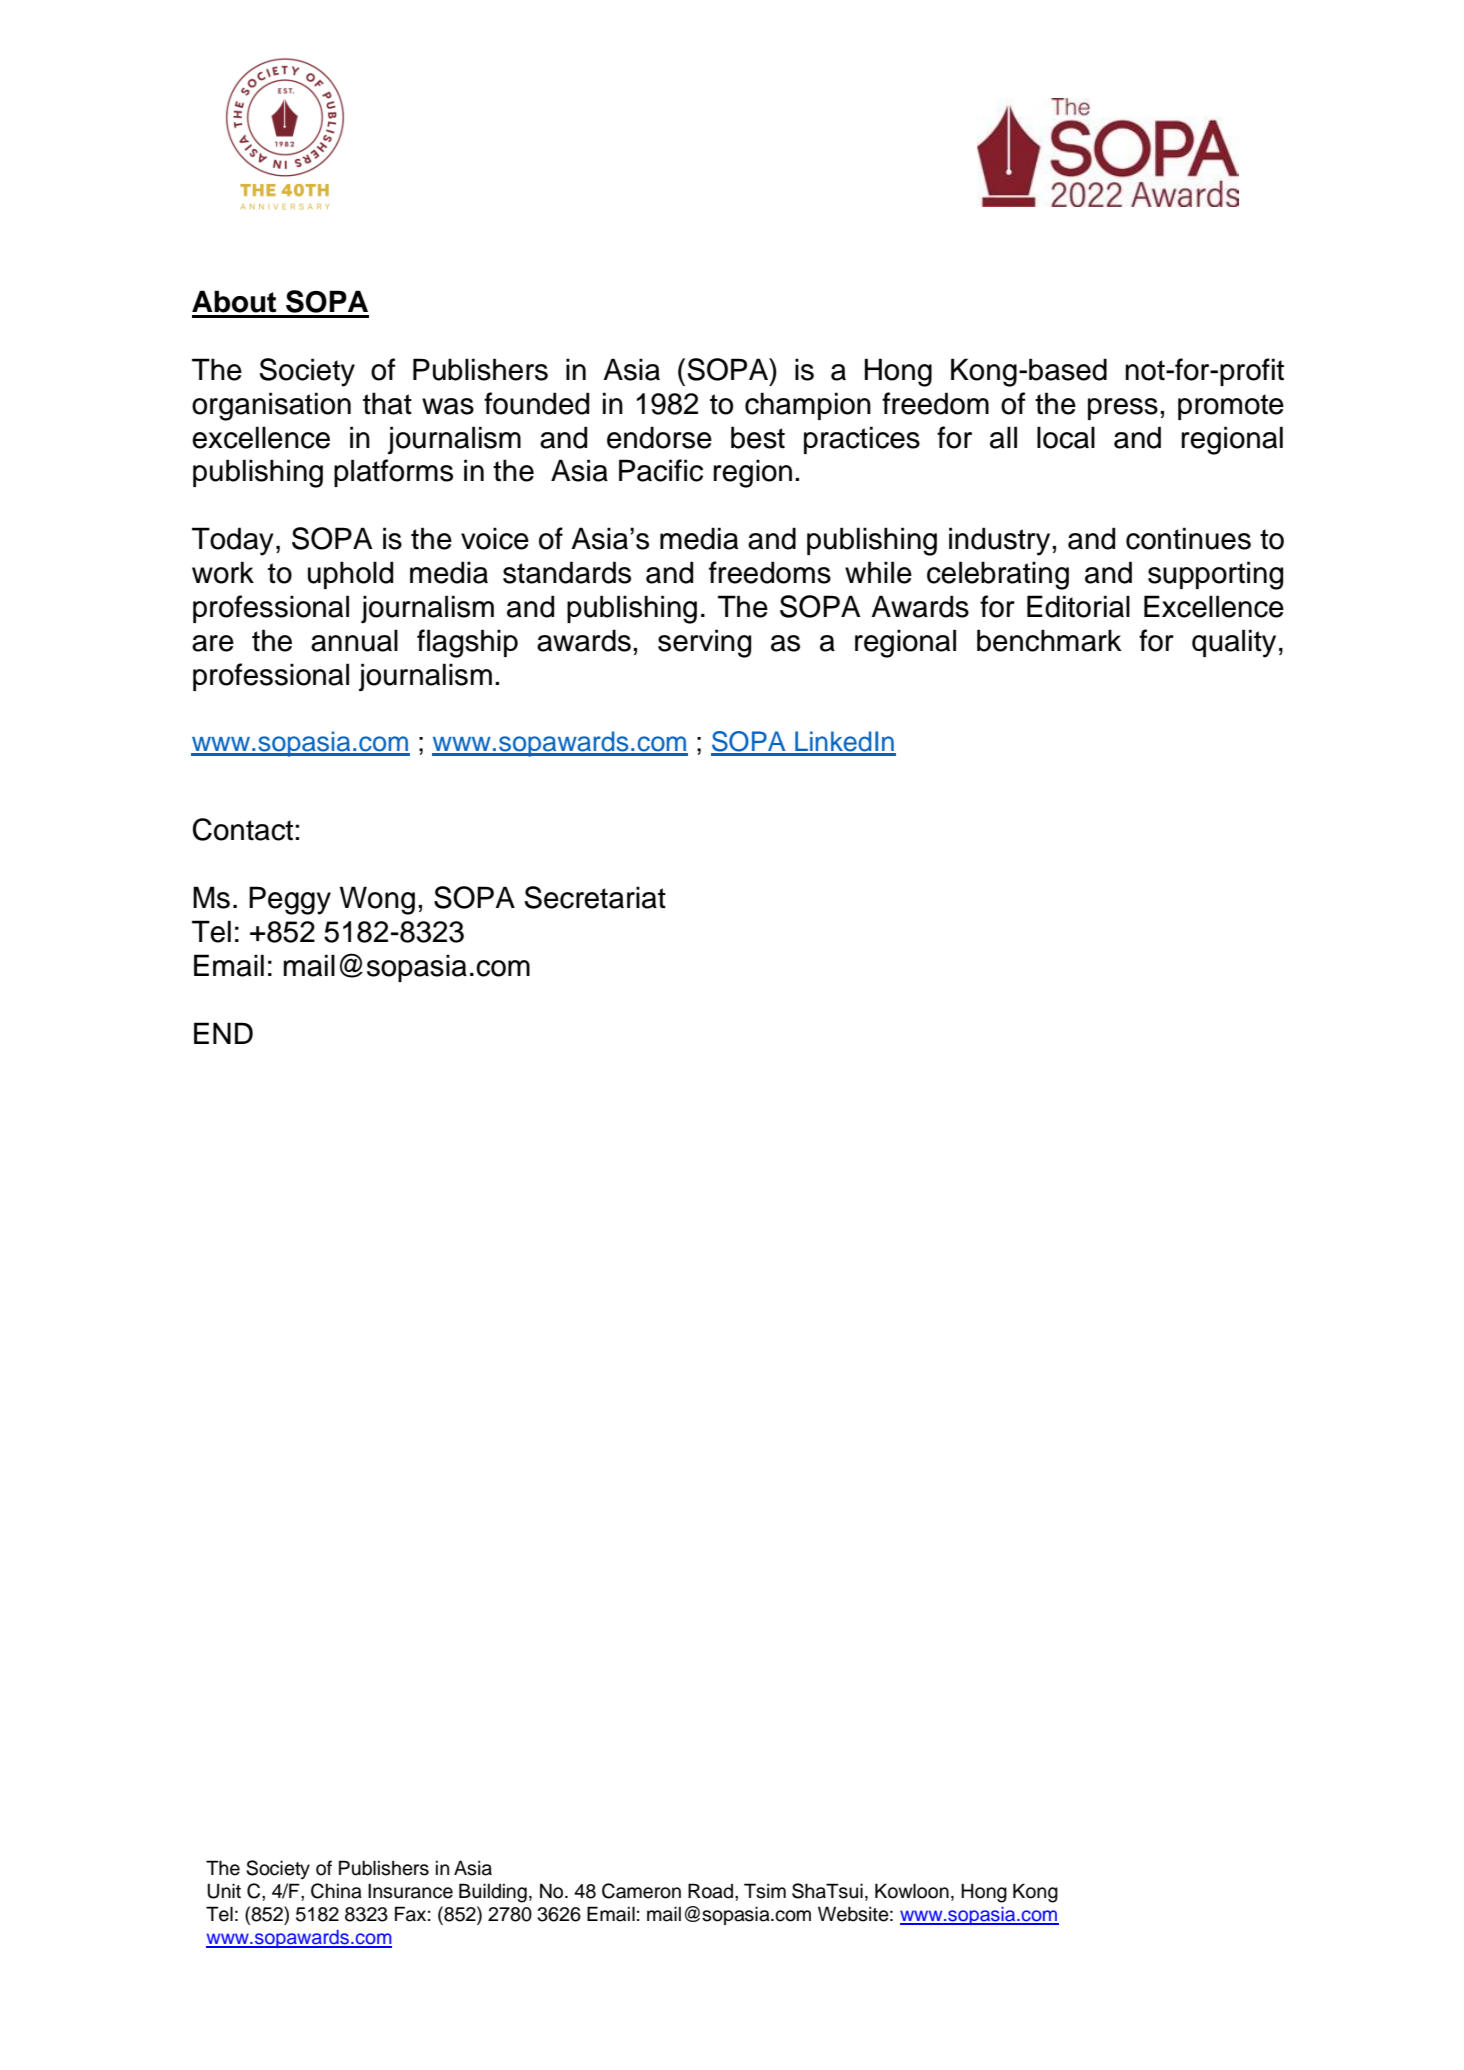 The width and height of the page is (1464, 2070). I want to click on Building, so click(493, 1893).
